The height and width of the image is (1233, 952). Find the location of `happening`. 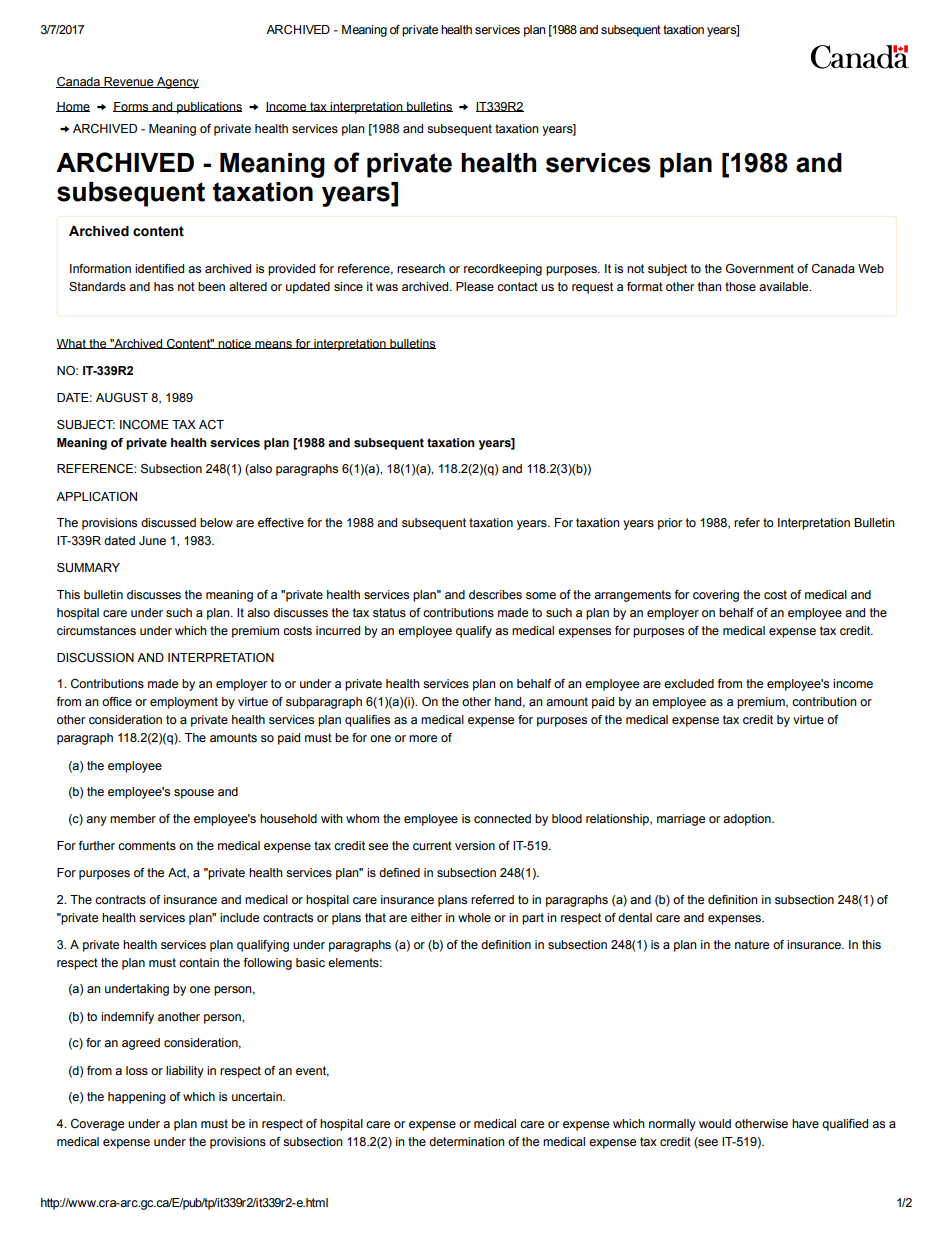

happening is located at coordinates (137, 1098).
